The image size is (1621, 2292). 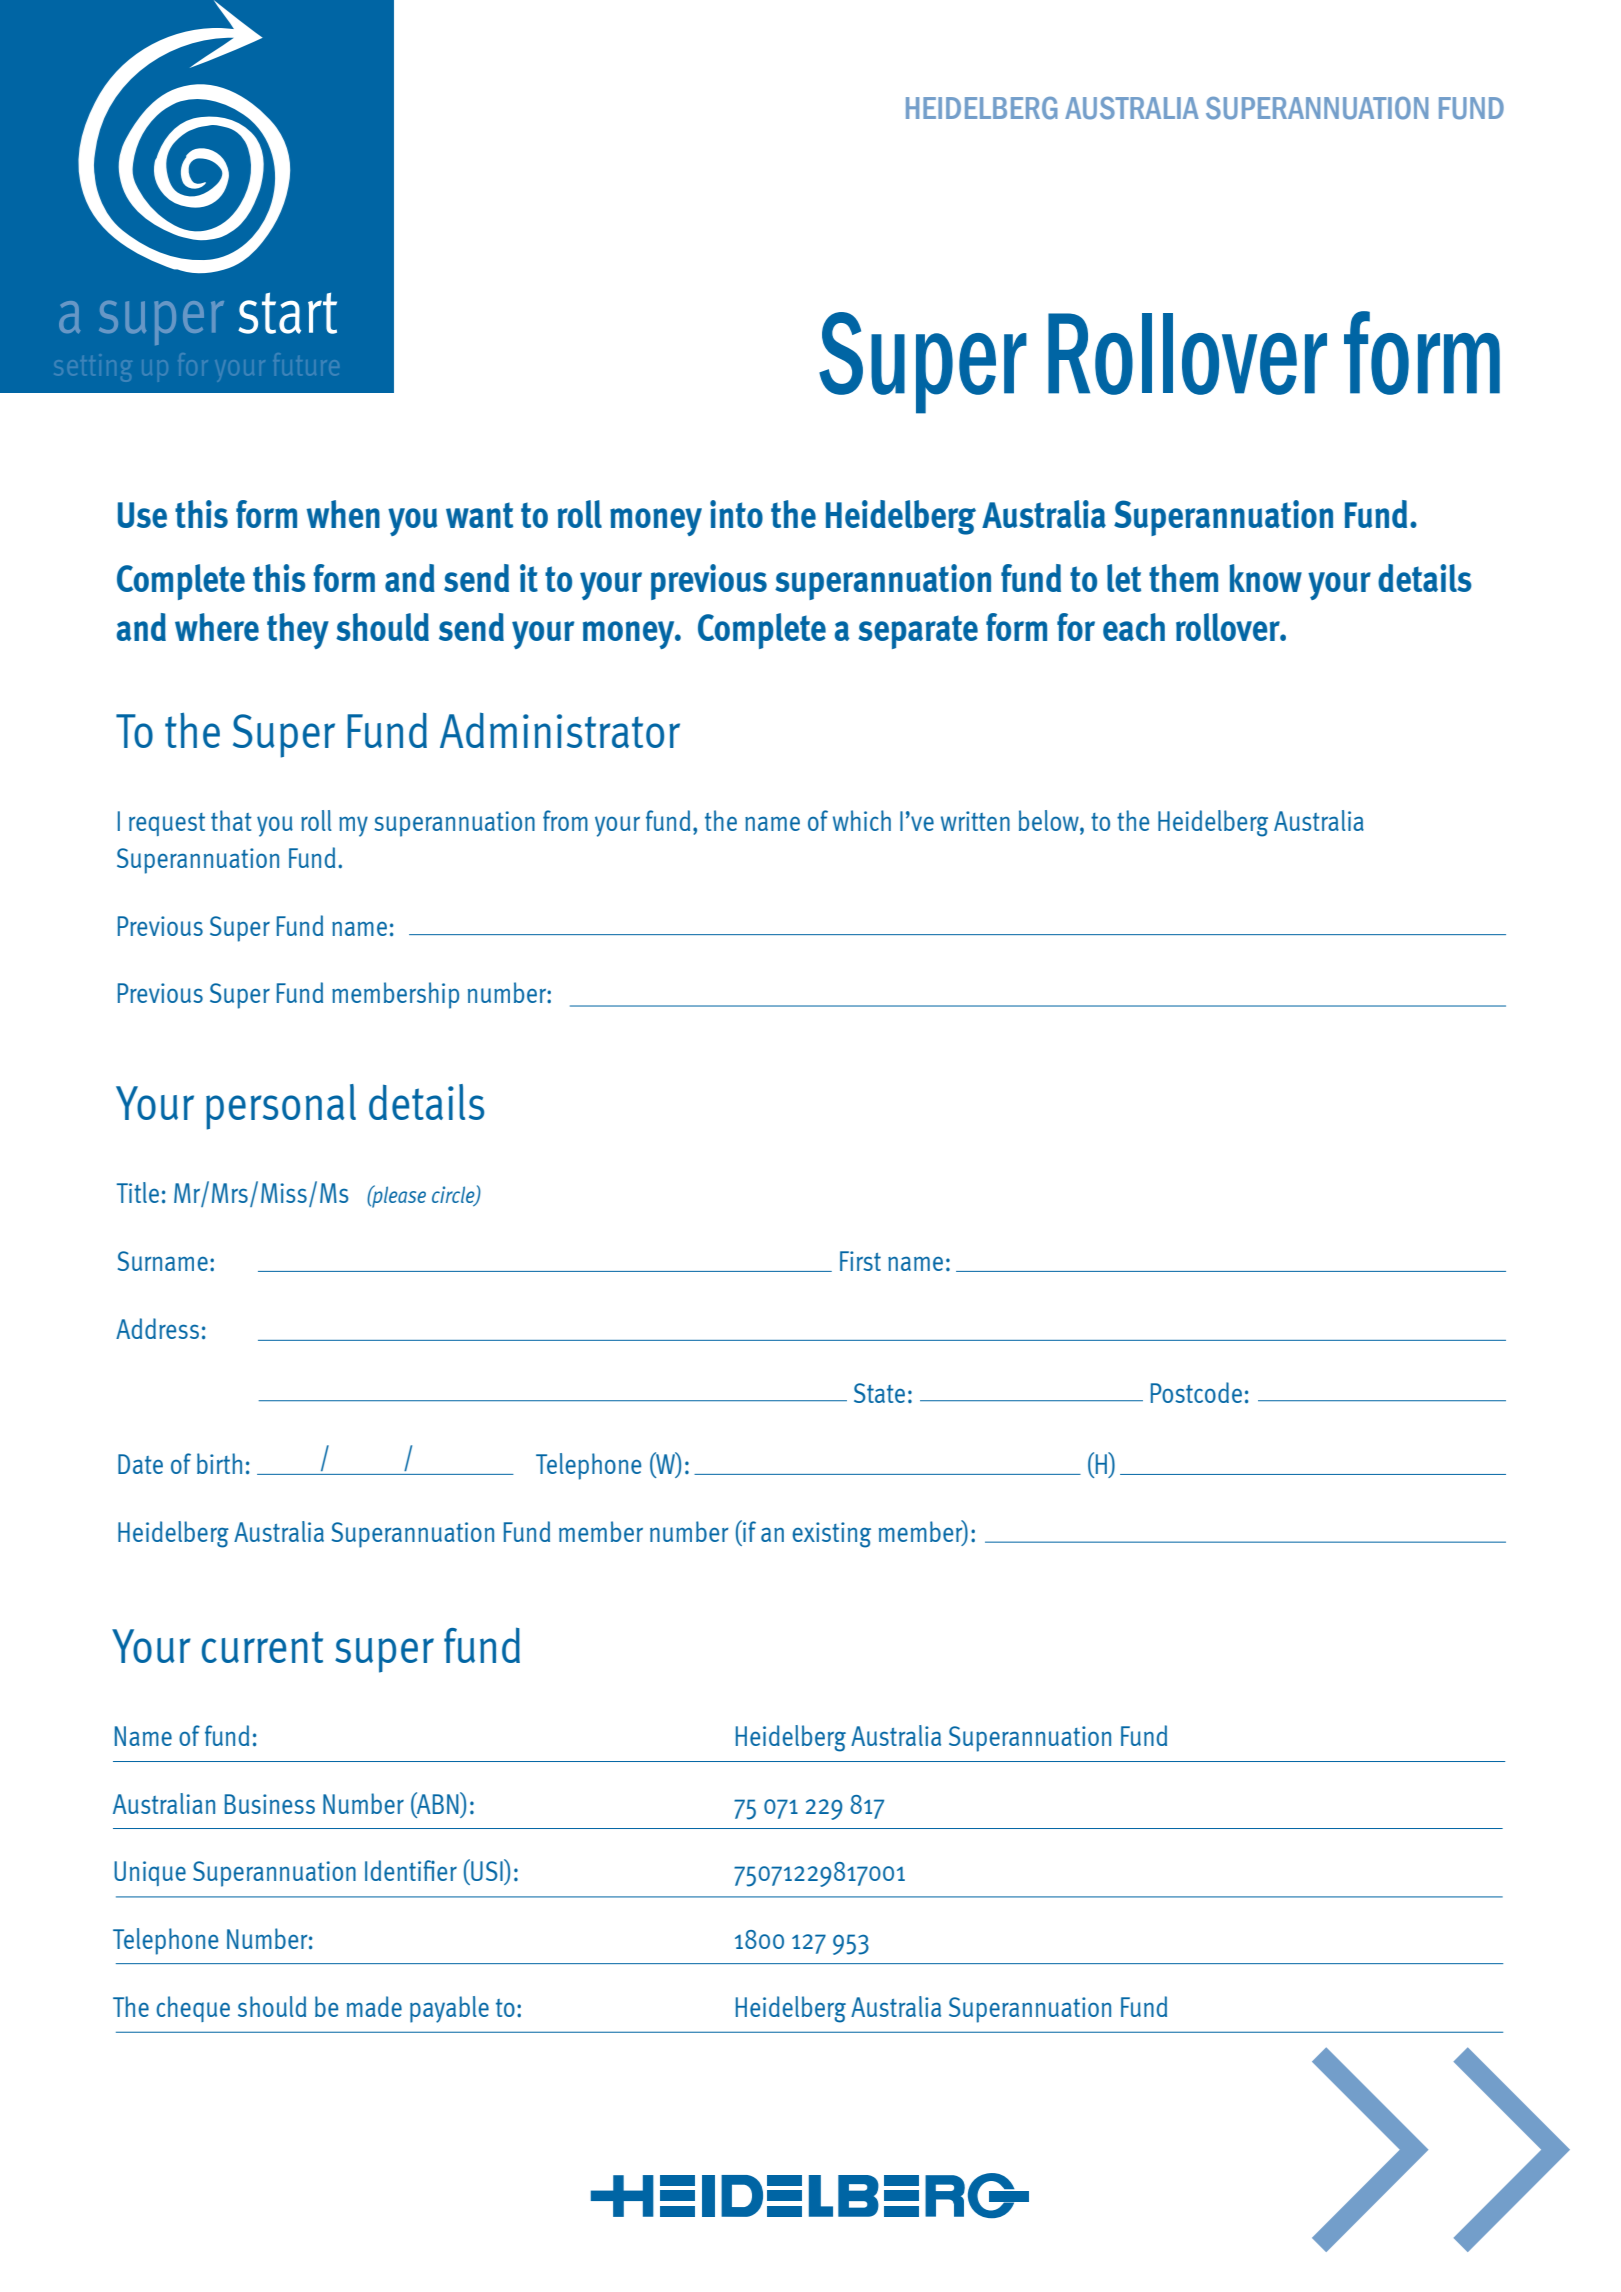 What do you see at coordinates (193, 2009) in the page?
I see `cheque` at bounding box center [193, 2009].
